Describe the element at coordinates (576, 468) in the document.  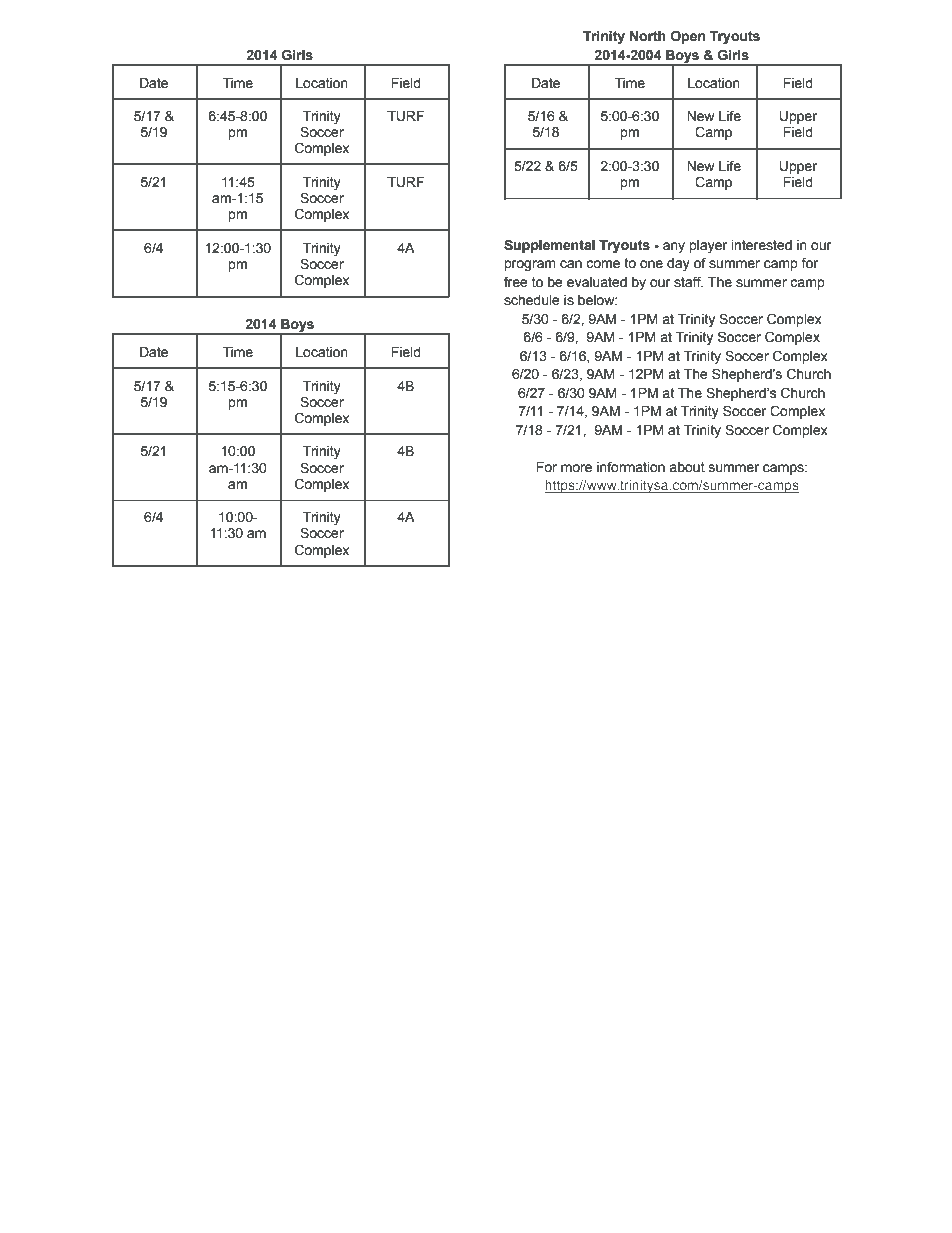
I see `more` at that location.
